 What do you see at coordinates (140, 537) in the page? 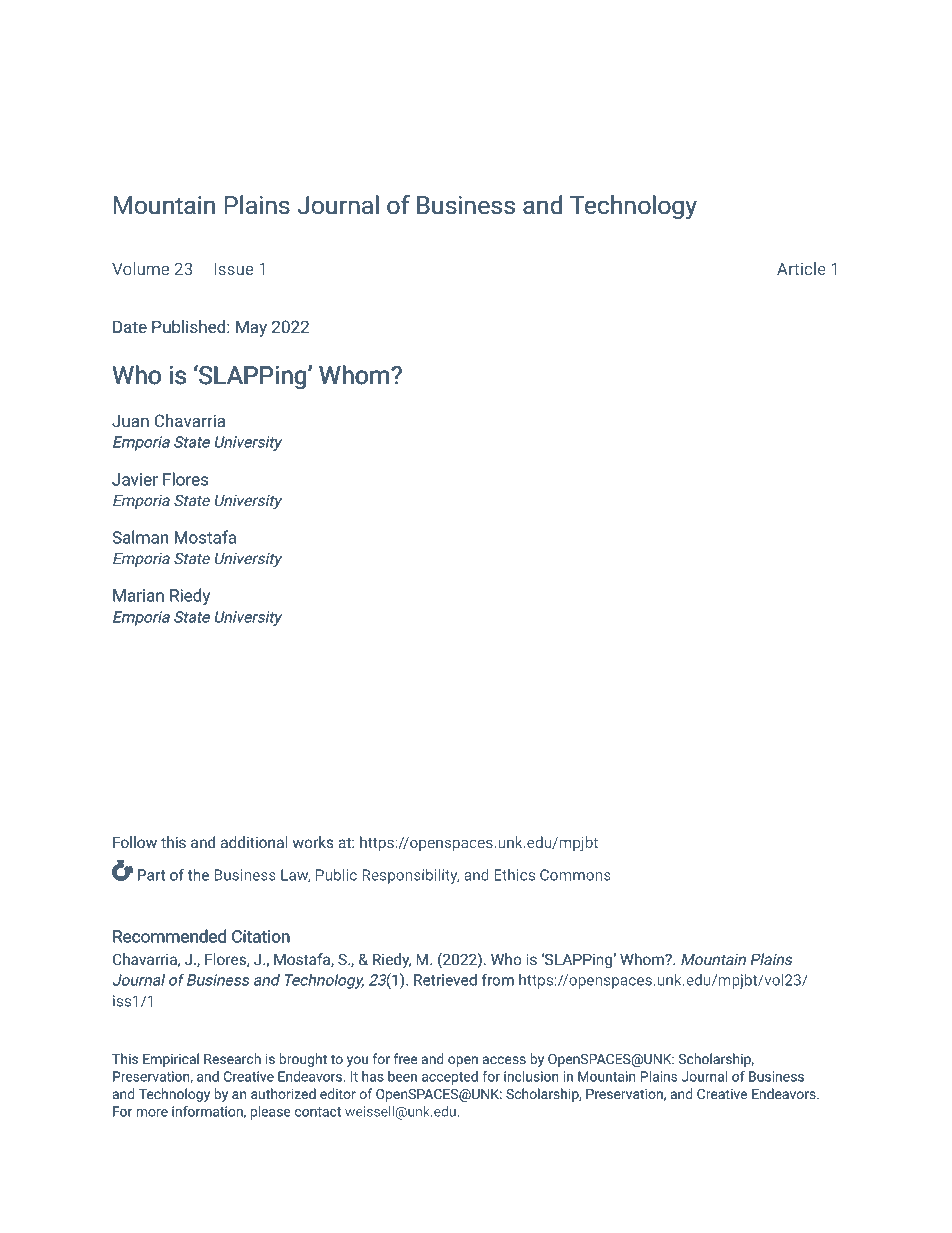
I see `Salman` at bounding box center [140, 537].
